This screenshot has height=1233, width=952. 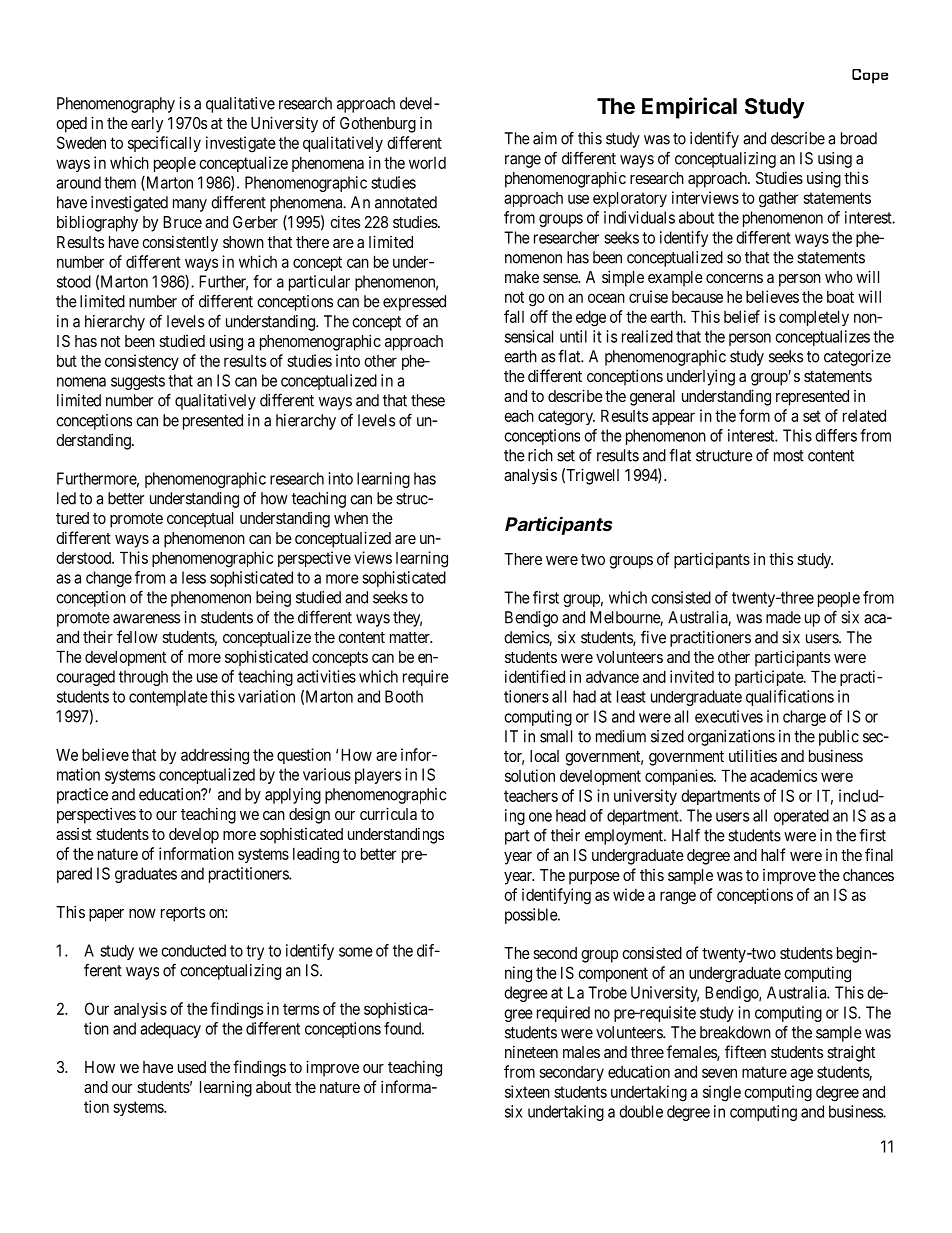 I want to click on consistency, so click(x=142, y=362).
